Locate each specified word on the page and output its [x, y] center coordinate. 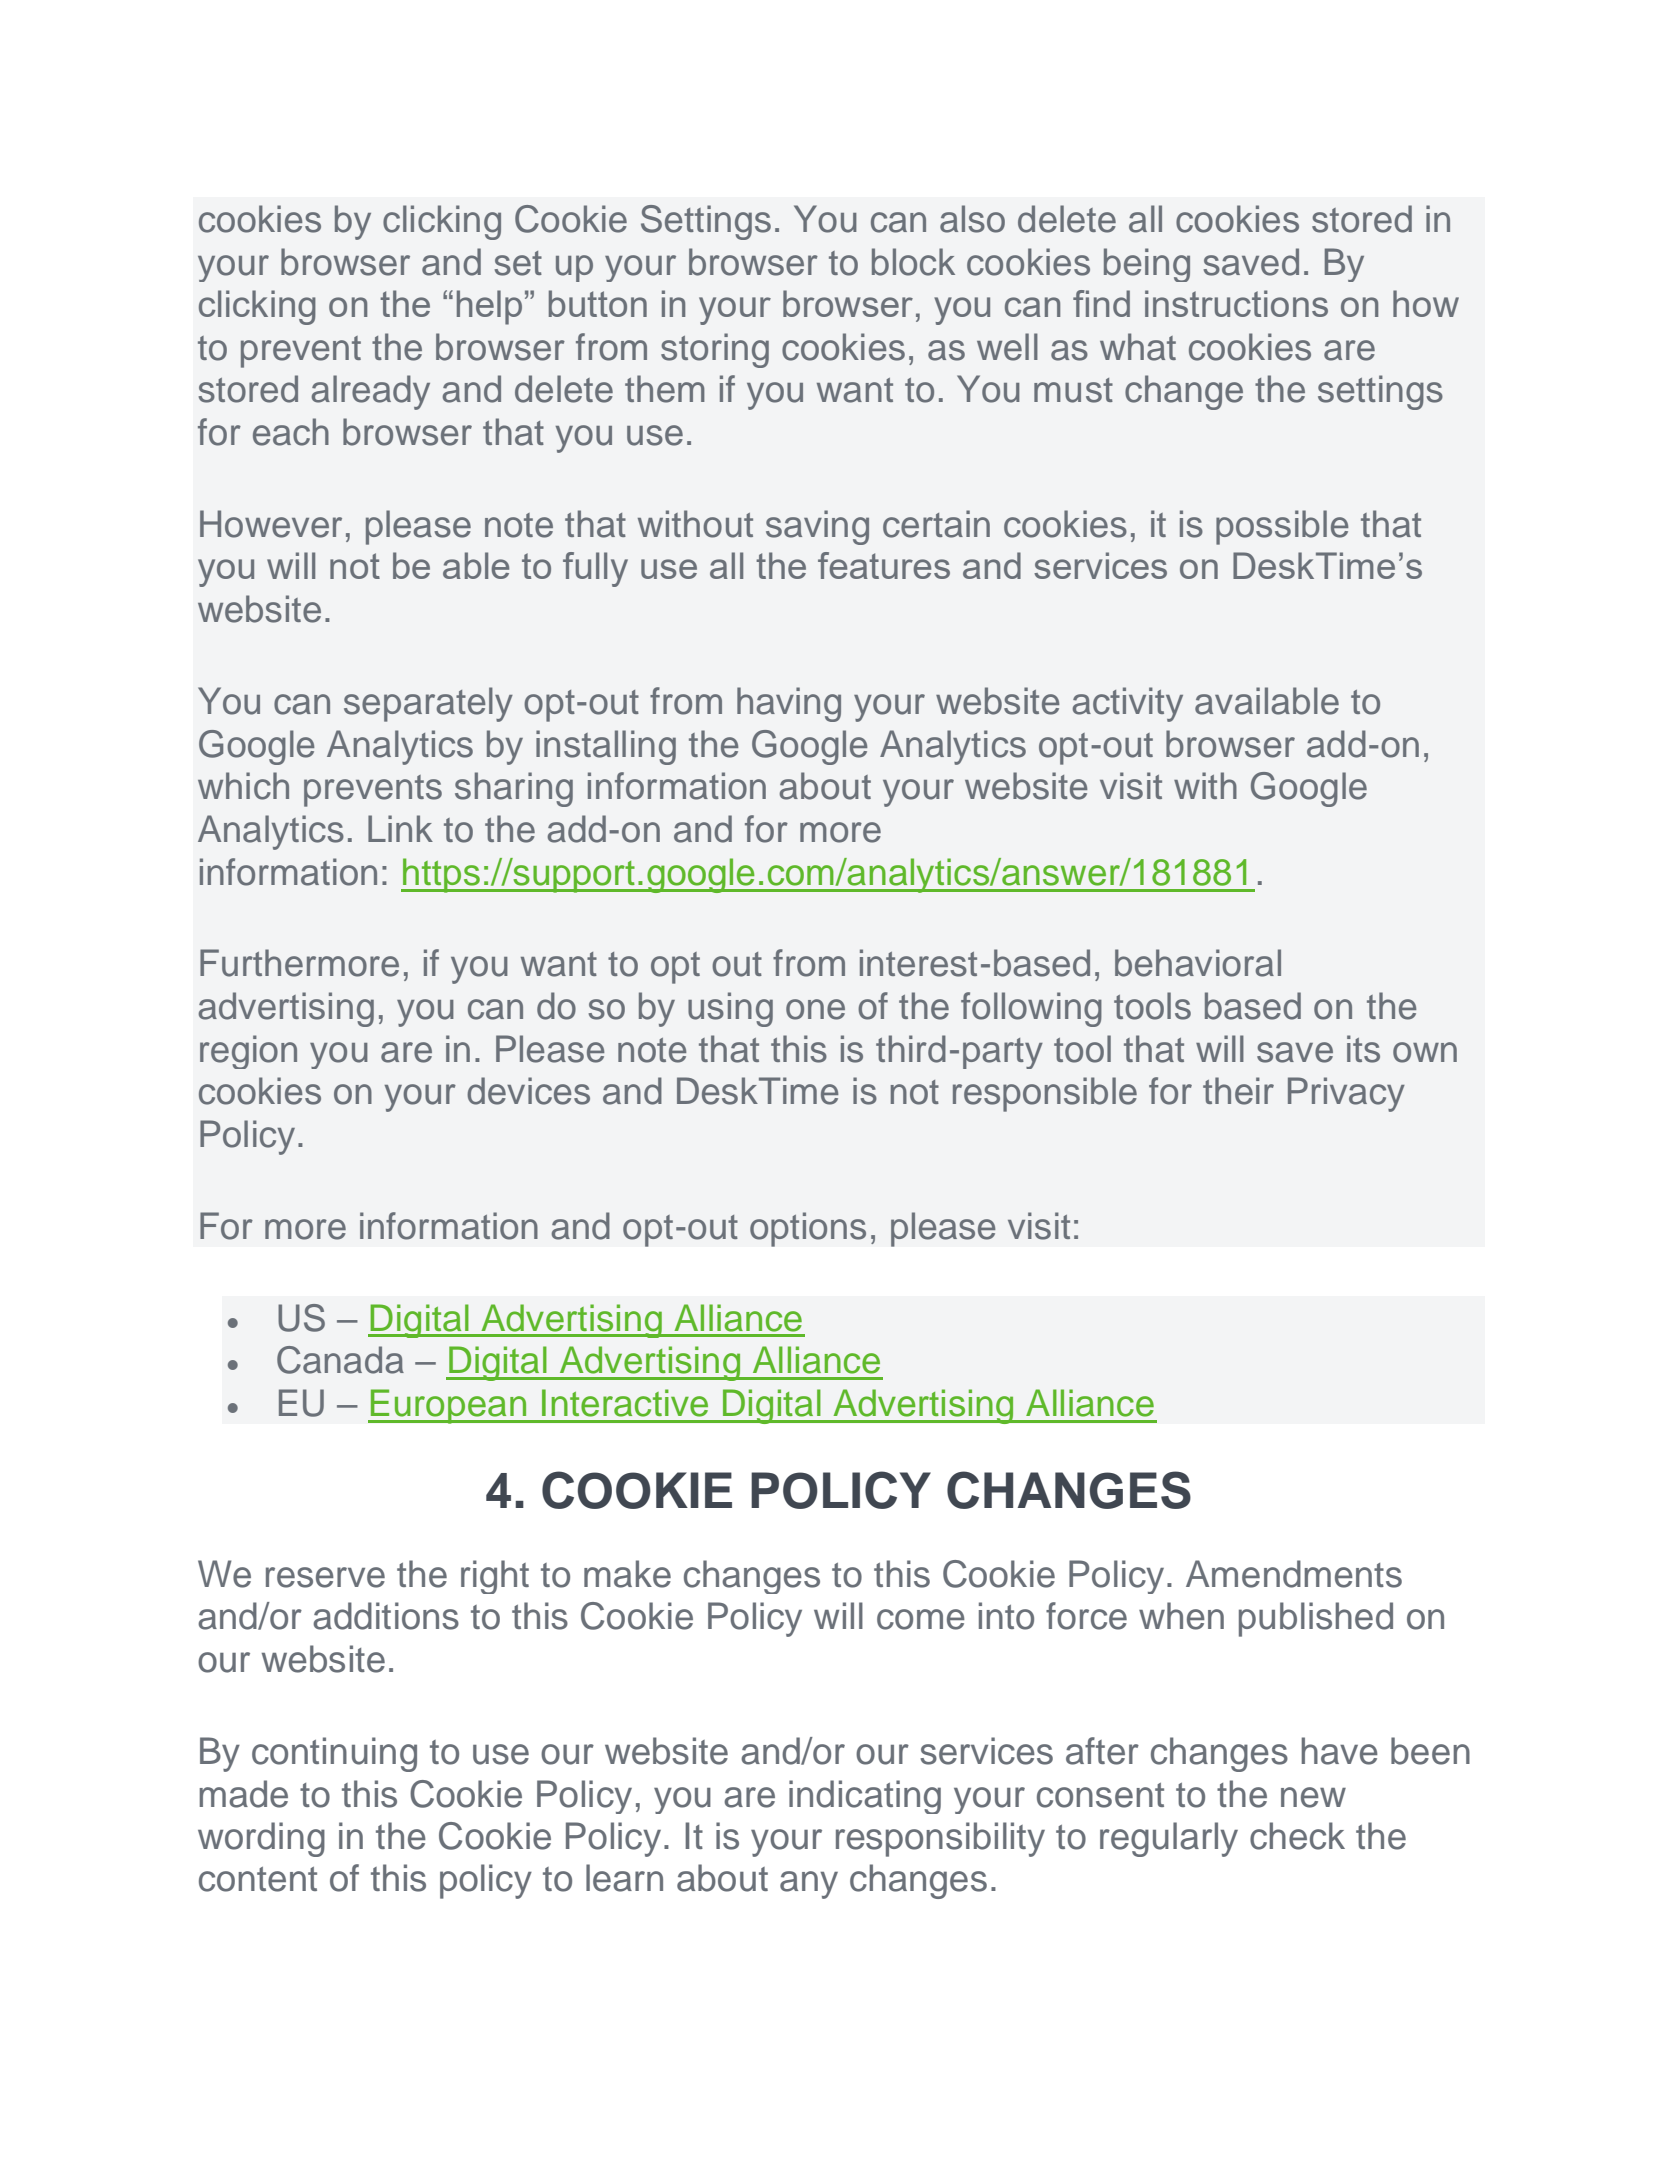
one [815, 1009]
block [913, 262]
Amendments [1294, 1574]
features [884, 565]
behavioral [1198, 963]
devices [528, 1091]
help [489, 307]
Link [400, 828]
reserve [325, 1577]
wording [261, 1839]
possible [1282, 527]
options [808, 1229]
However [271, 524]
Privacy [1346, 1094]
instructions [1236, 303]
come [921, 1619]
